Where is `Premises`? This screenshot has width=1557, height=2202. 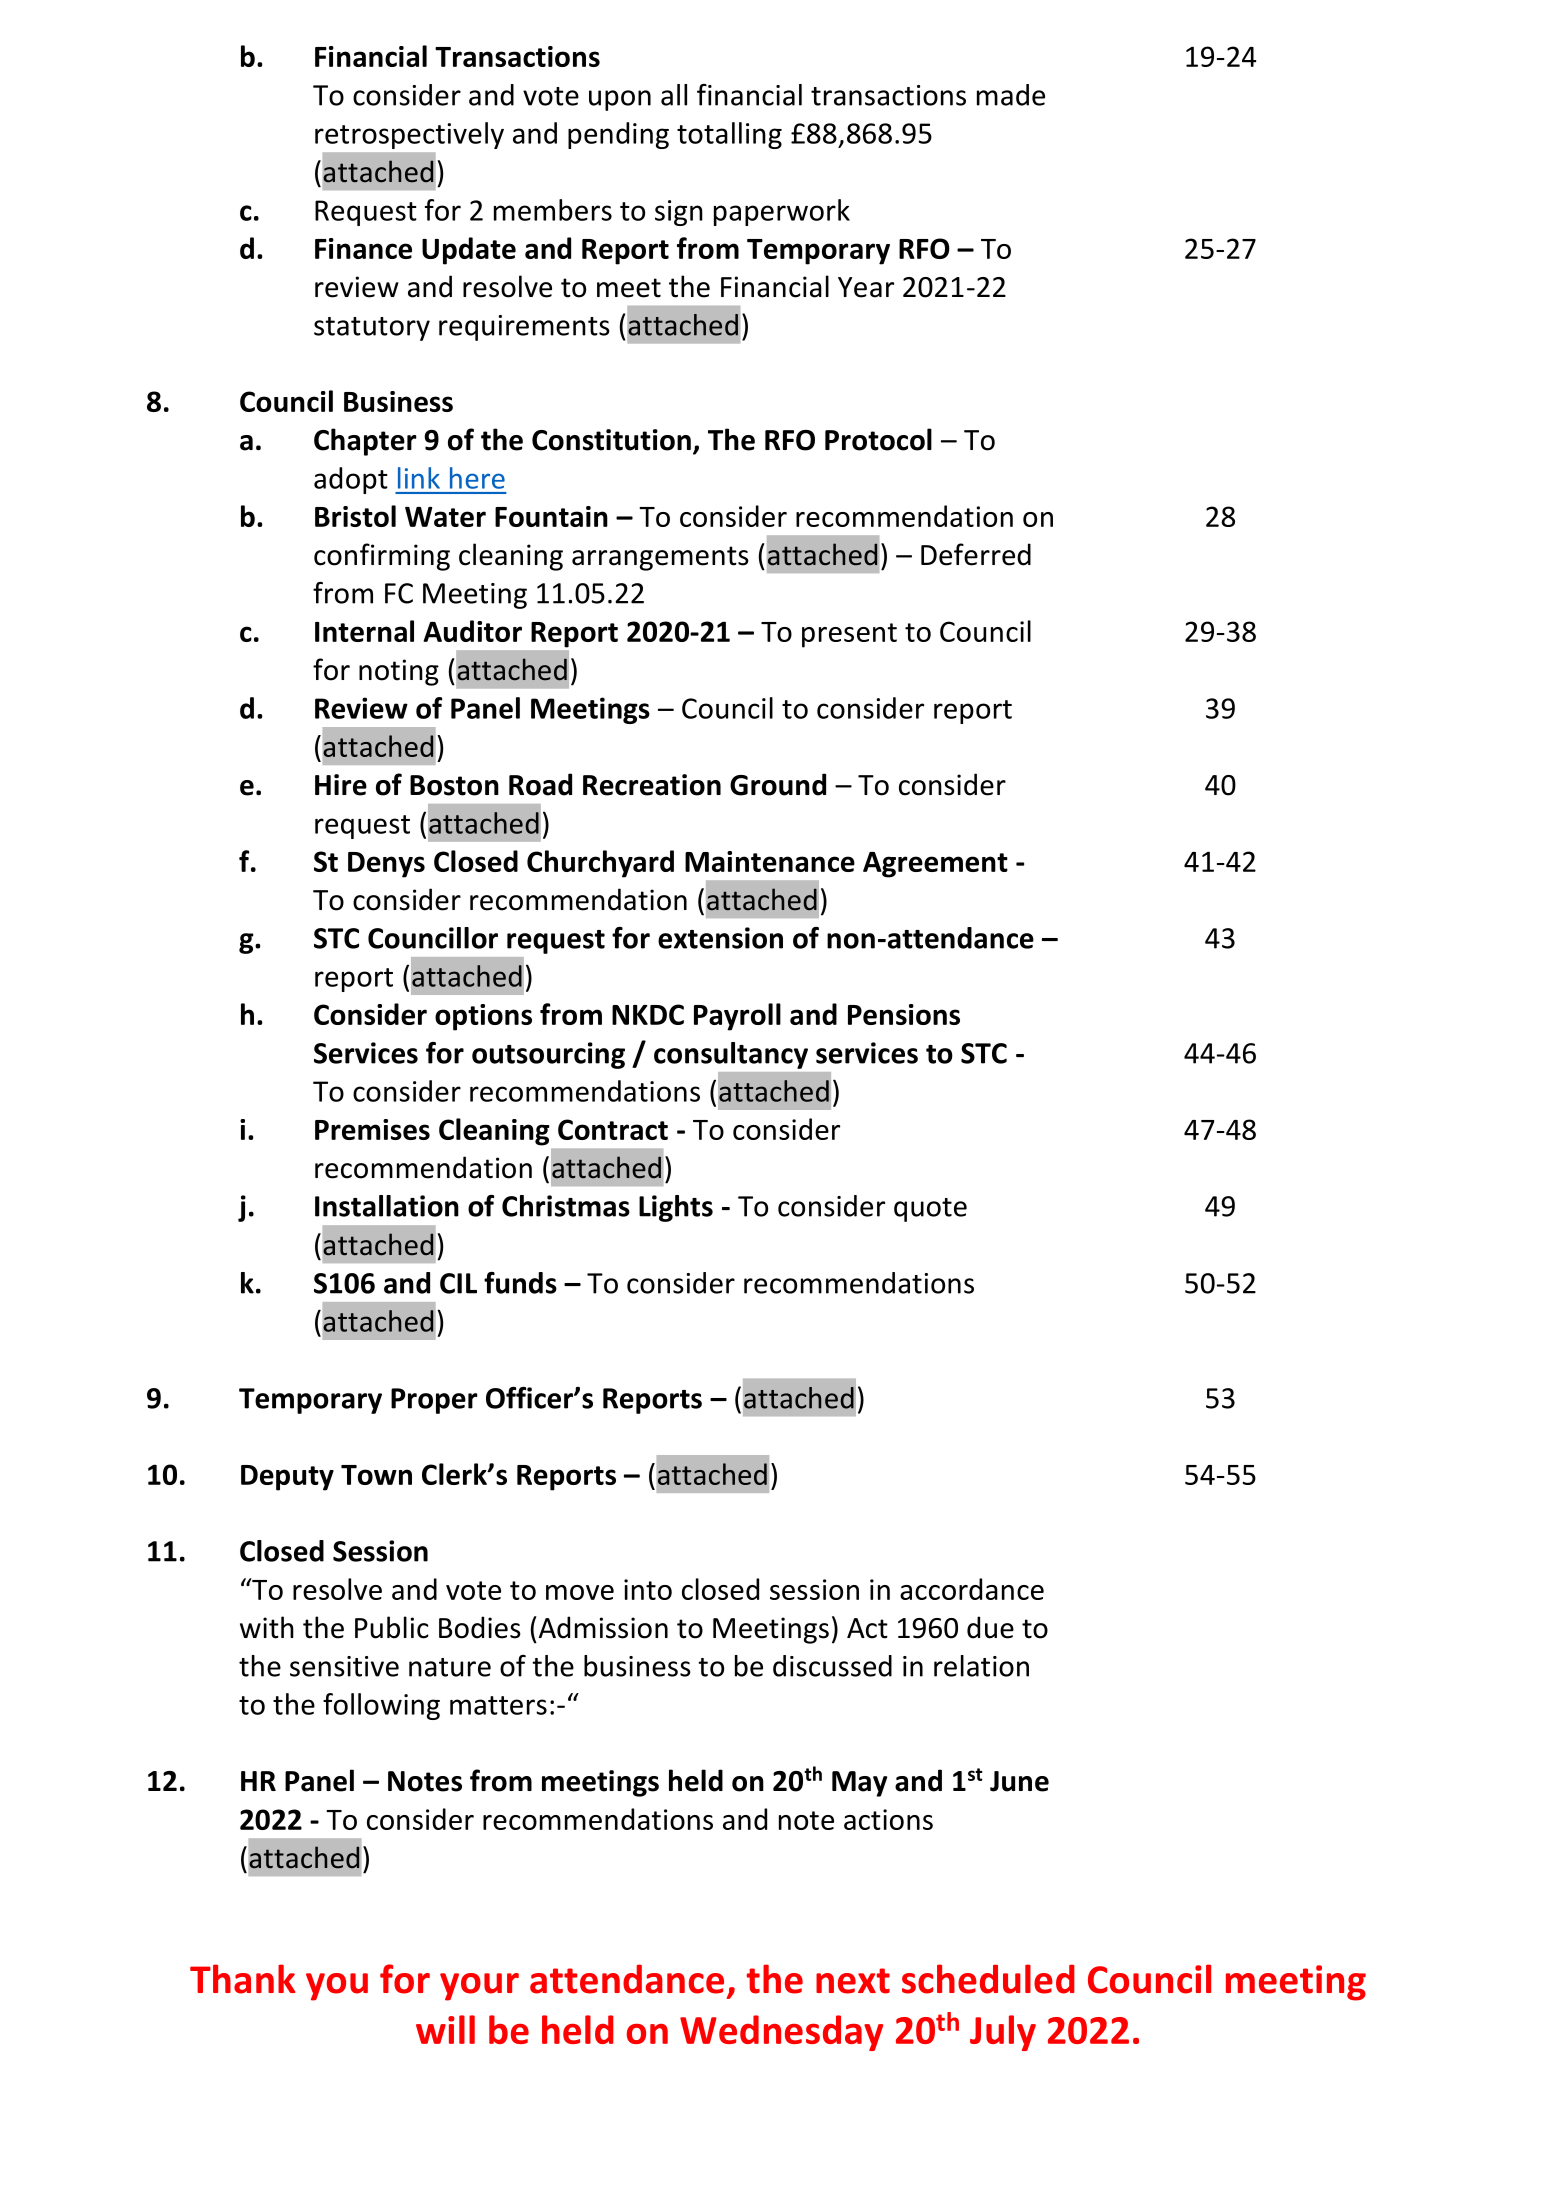
Premises is located at coordinates (372, 1129).
